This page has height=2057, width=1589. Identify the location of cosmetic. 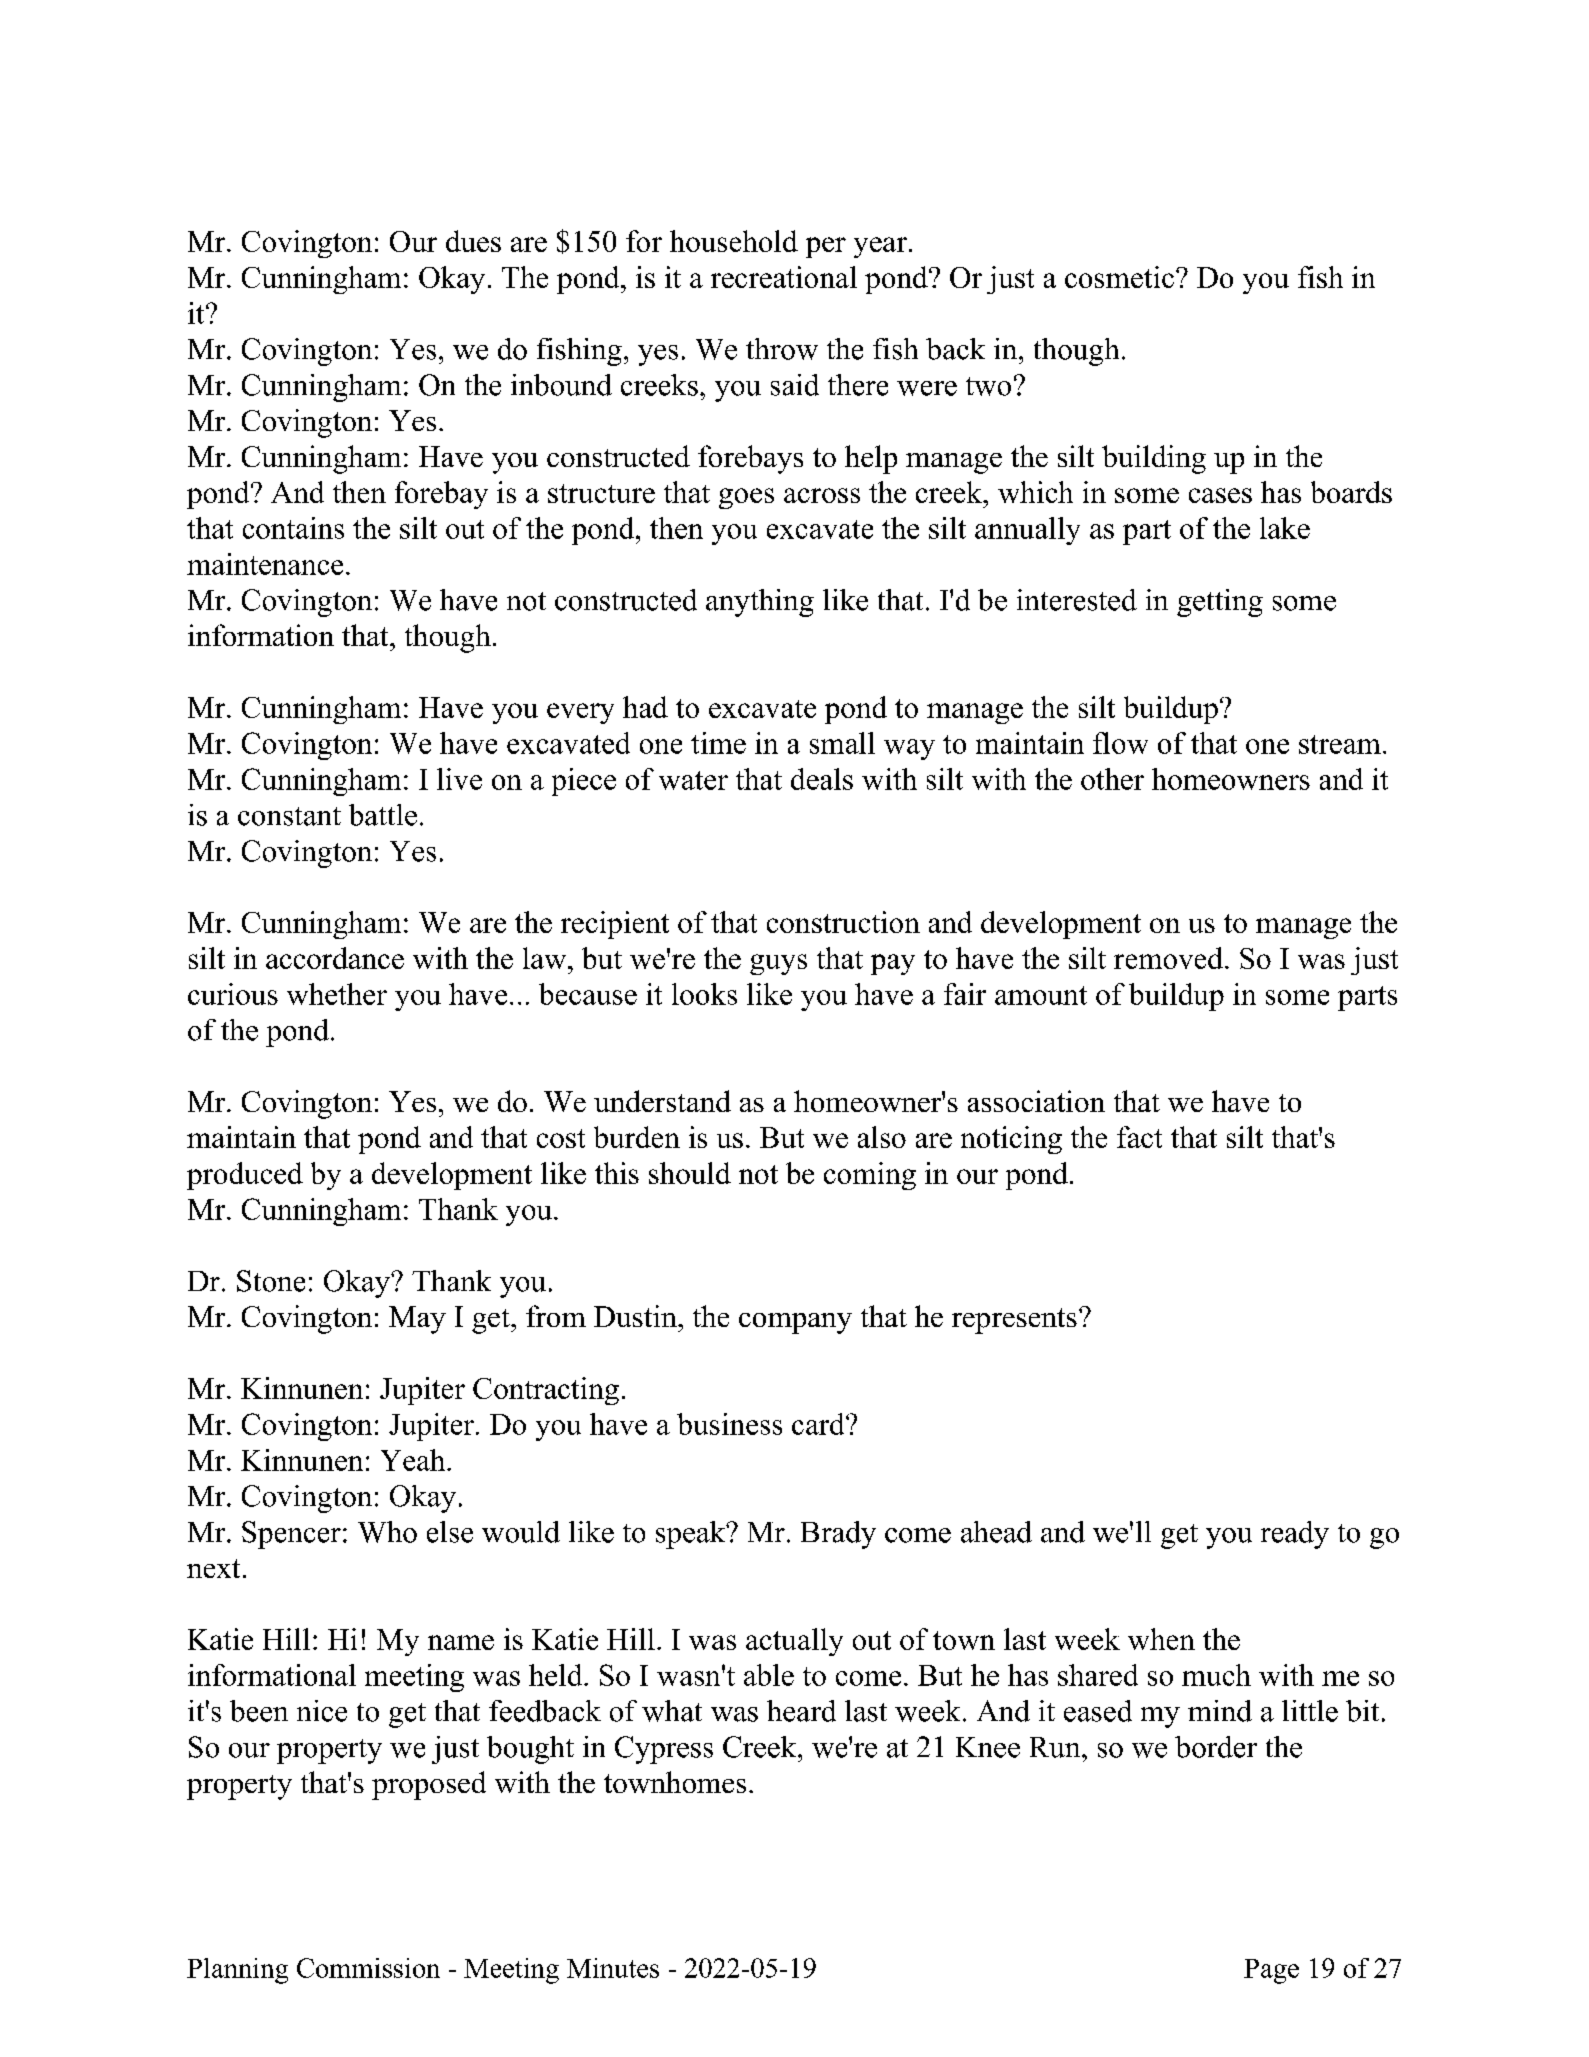
(1119, 277).
